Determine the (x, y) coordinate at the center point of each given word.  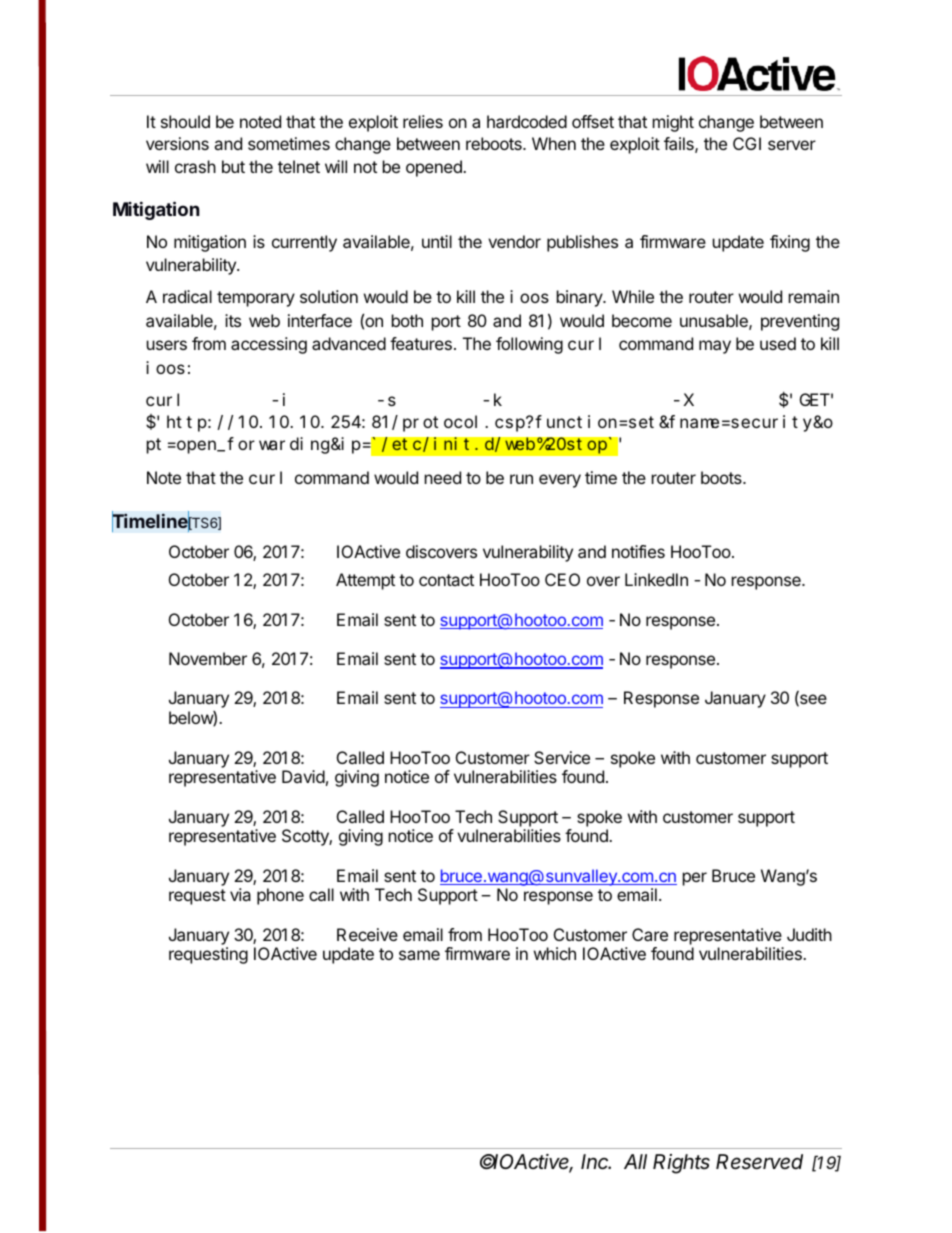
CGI (747, 143)
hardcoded (527, 121)
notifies (638, 551)
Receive (367, 934)
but (233, 166)
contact (446, 580)
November (208, 658)
